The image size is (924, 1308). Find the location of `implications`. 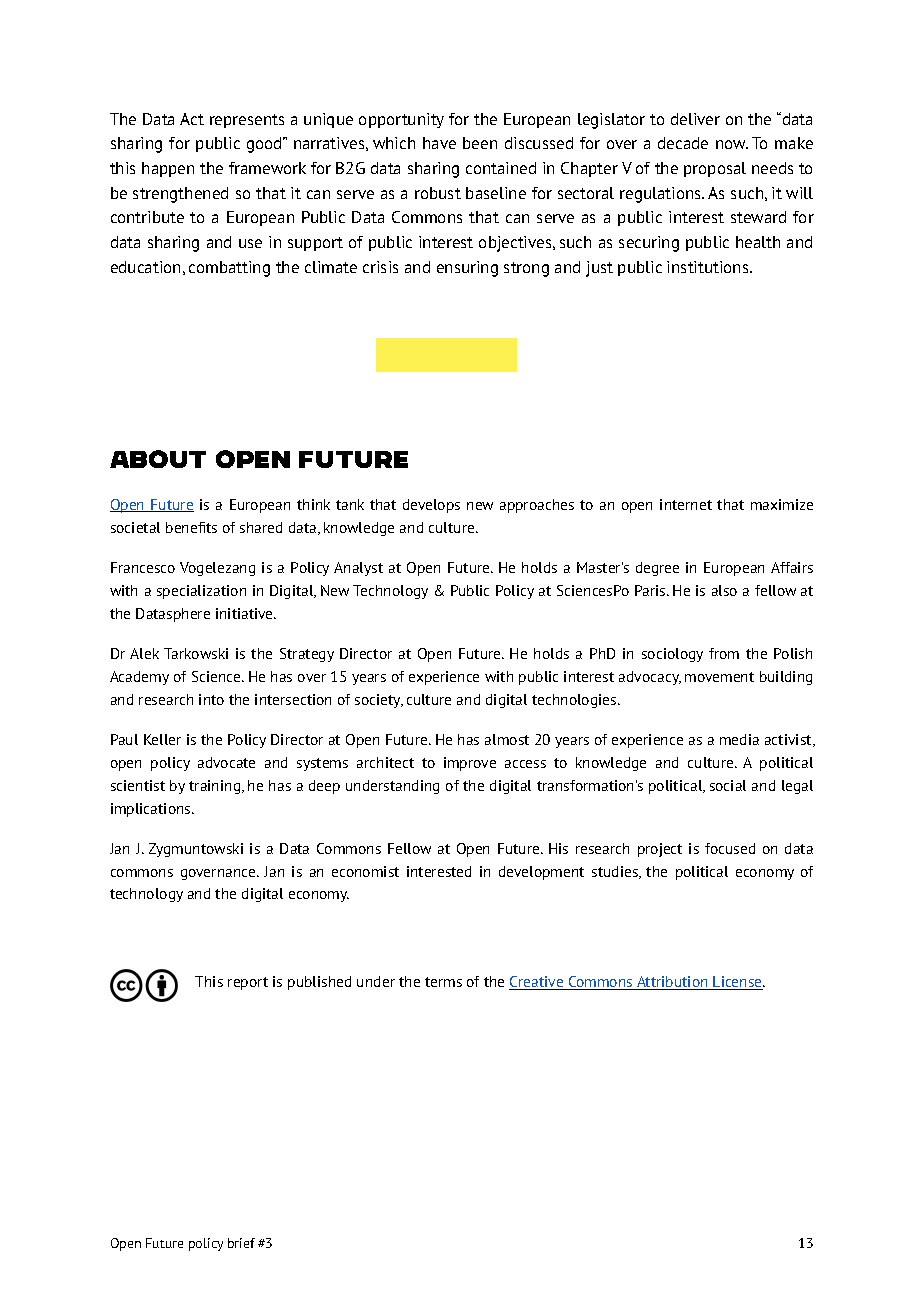

implications is located at coordinates (152, 810).
